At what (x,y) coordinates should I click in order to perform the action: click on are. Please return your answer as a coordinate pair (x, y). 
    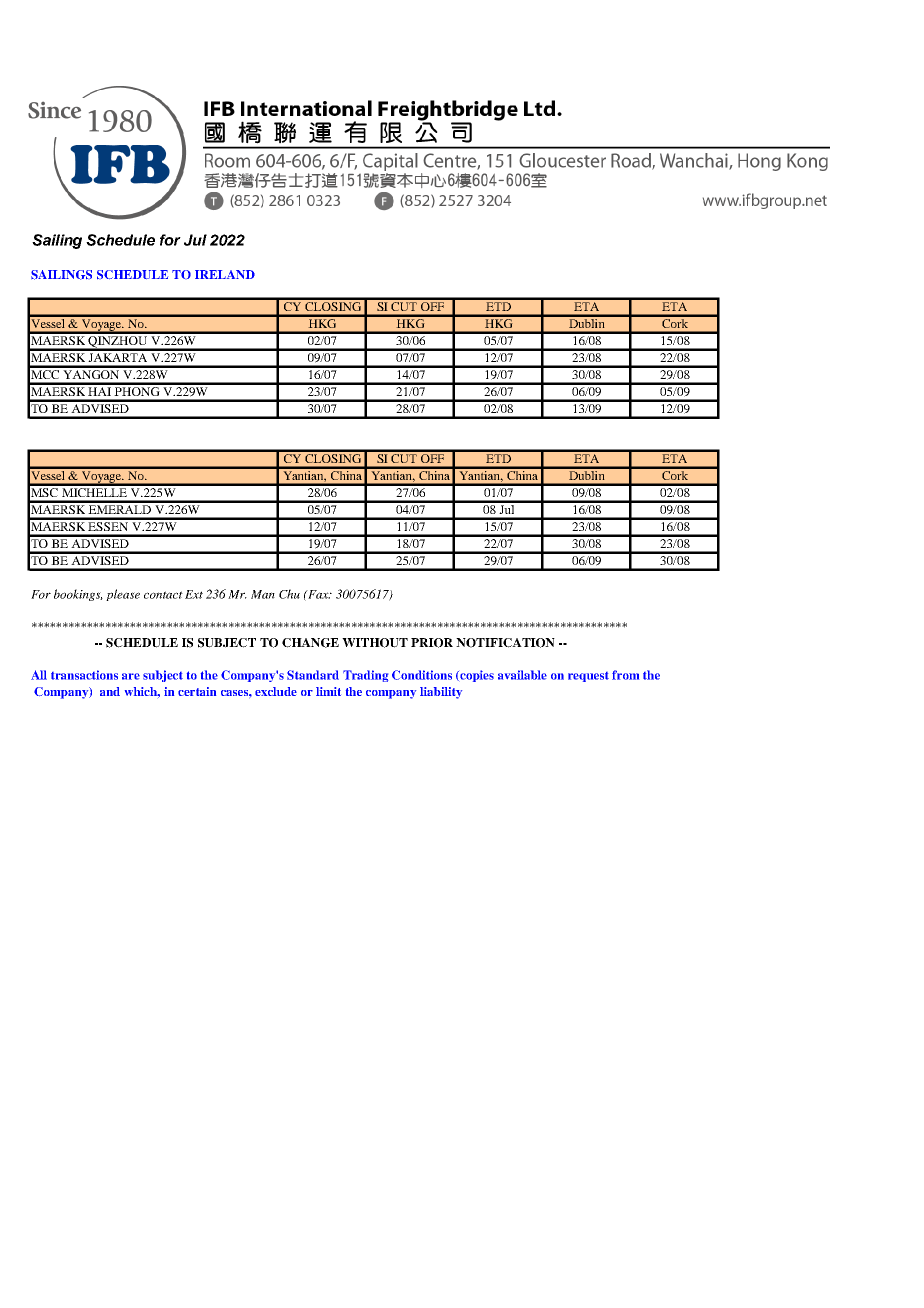
    Looking at the image, I should click on (131, 676).
